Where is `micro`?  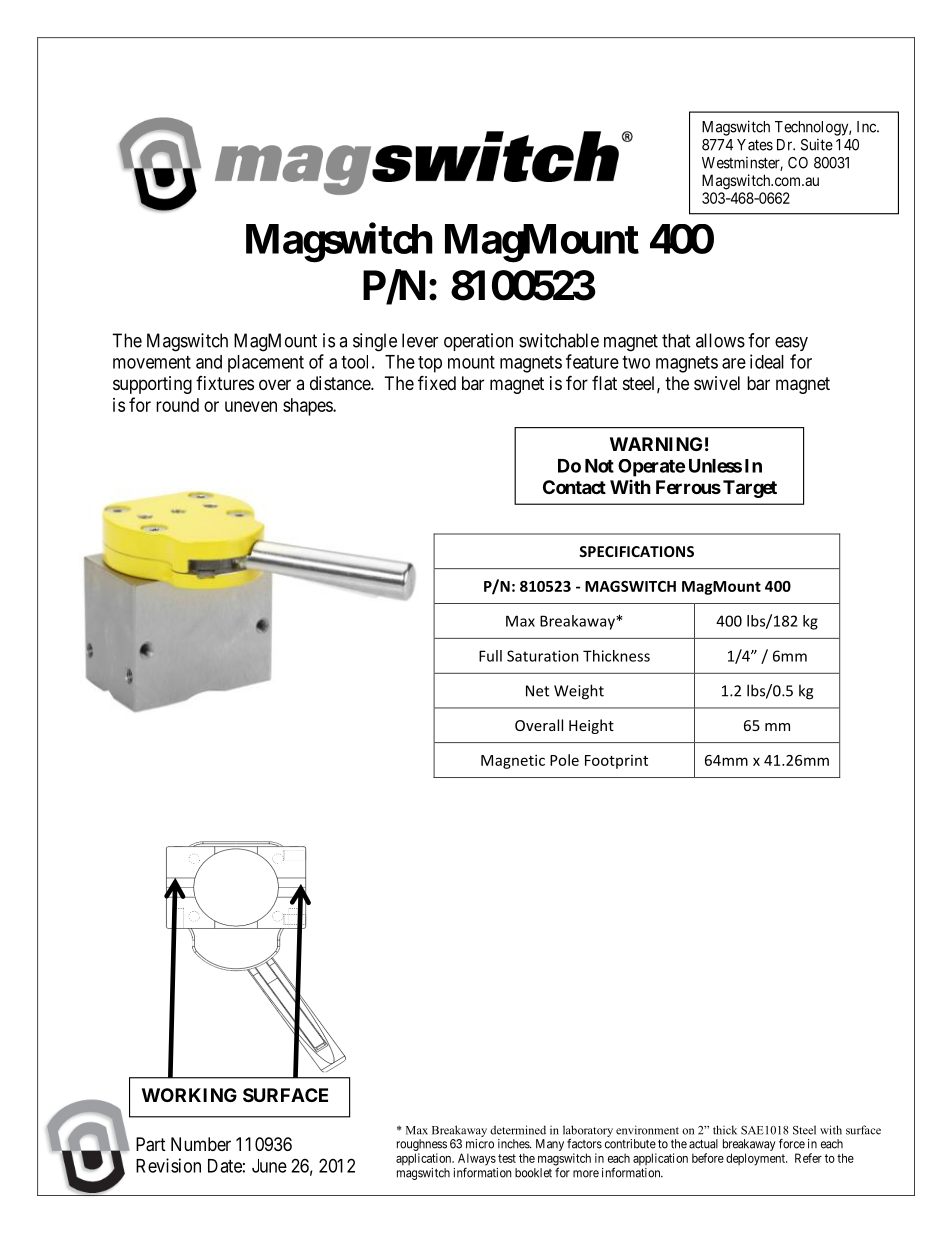
micro is located at coordinates (480, 1144).
